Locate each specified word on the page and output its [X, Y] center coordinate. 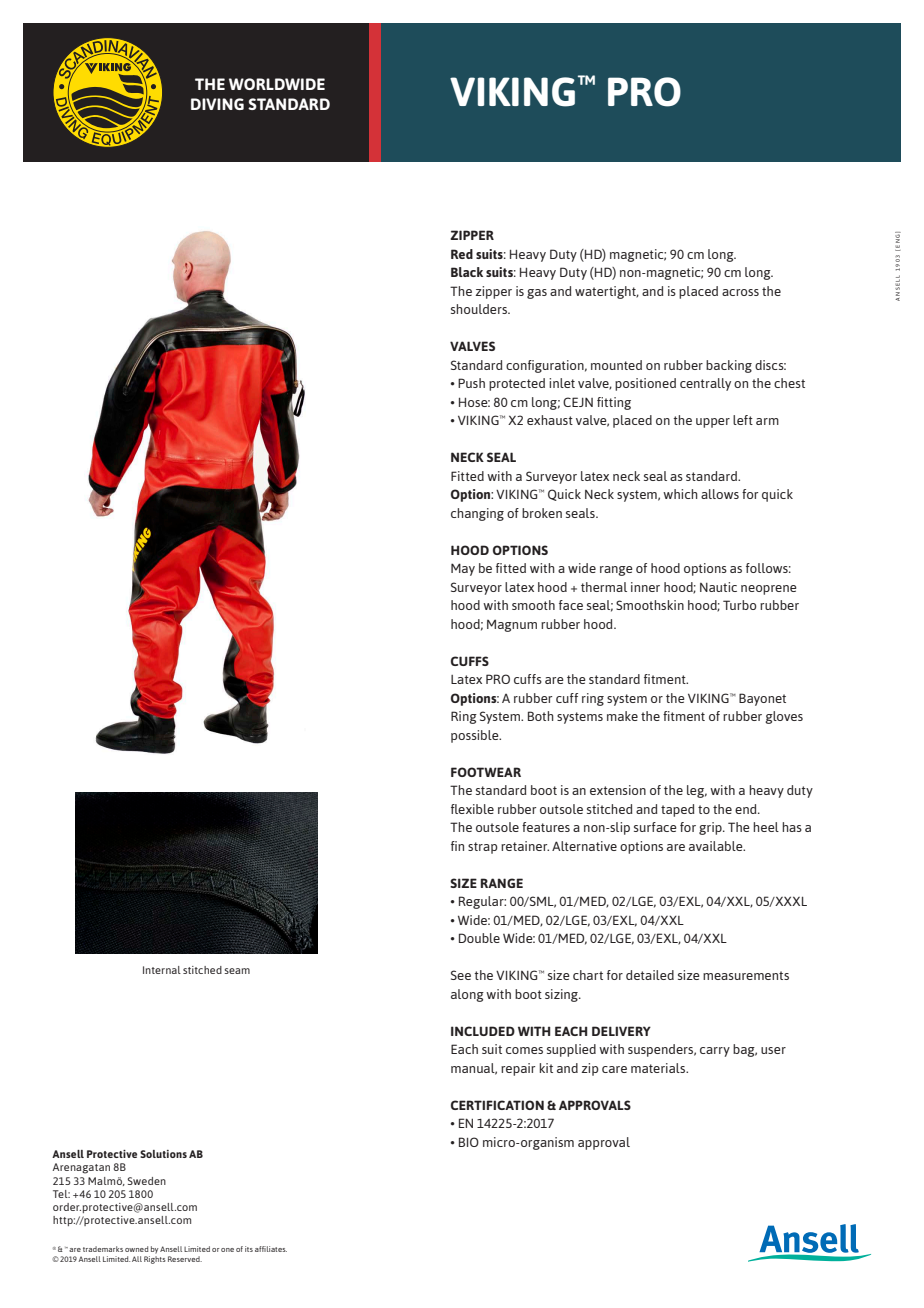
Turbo [740, 605]
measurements [746, 975]
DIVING [217, 104]
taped [678, 810]
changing [477, 514]
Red [462, 254]
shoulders [480, 309]
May [463, 569]
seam [237, 971]
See [461, 975]
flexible [472, 809]
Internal [162, 970]
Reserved [185, 1259]
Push [471, 383]
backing [729, 366]
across [740, 292]
